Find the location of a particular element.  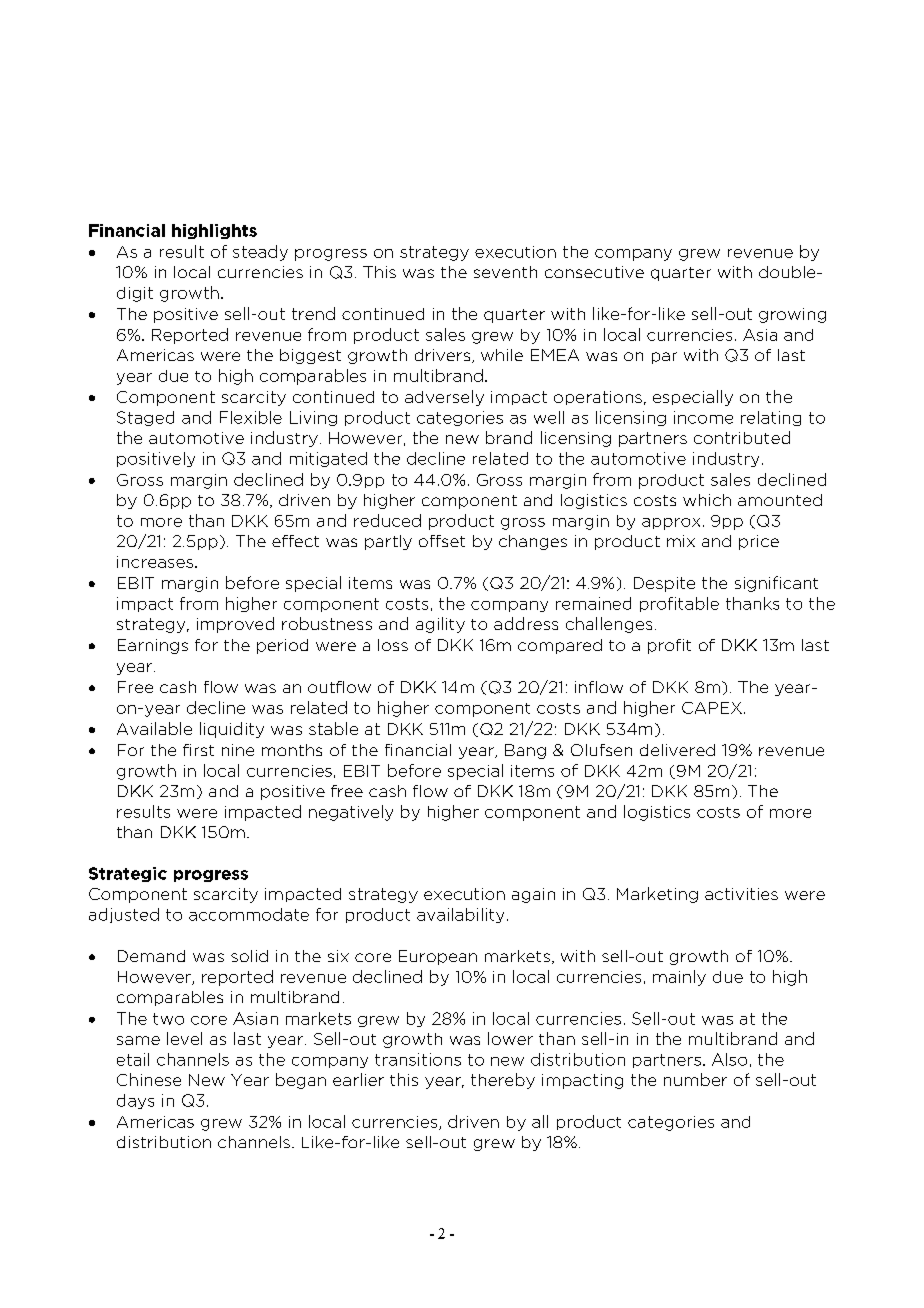

CAPEX is located at coordinates (712, 708).
